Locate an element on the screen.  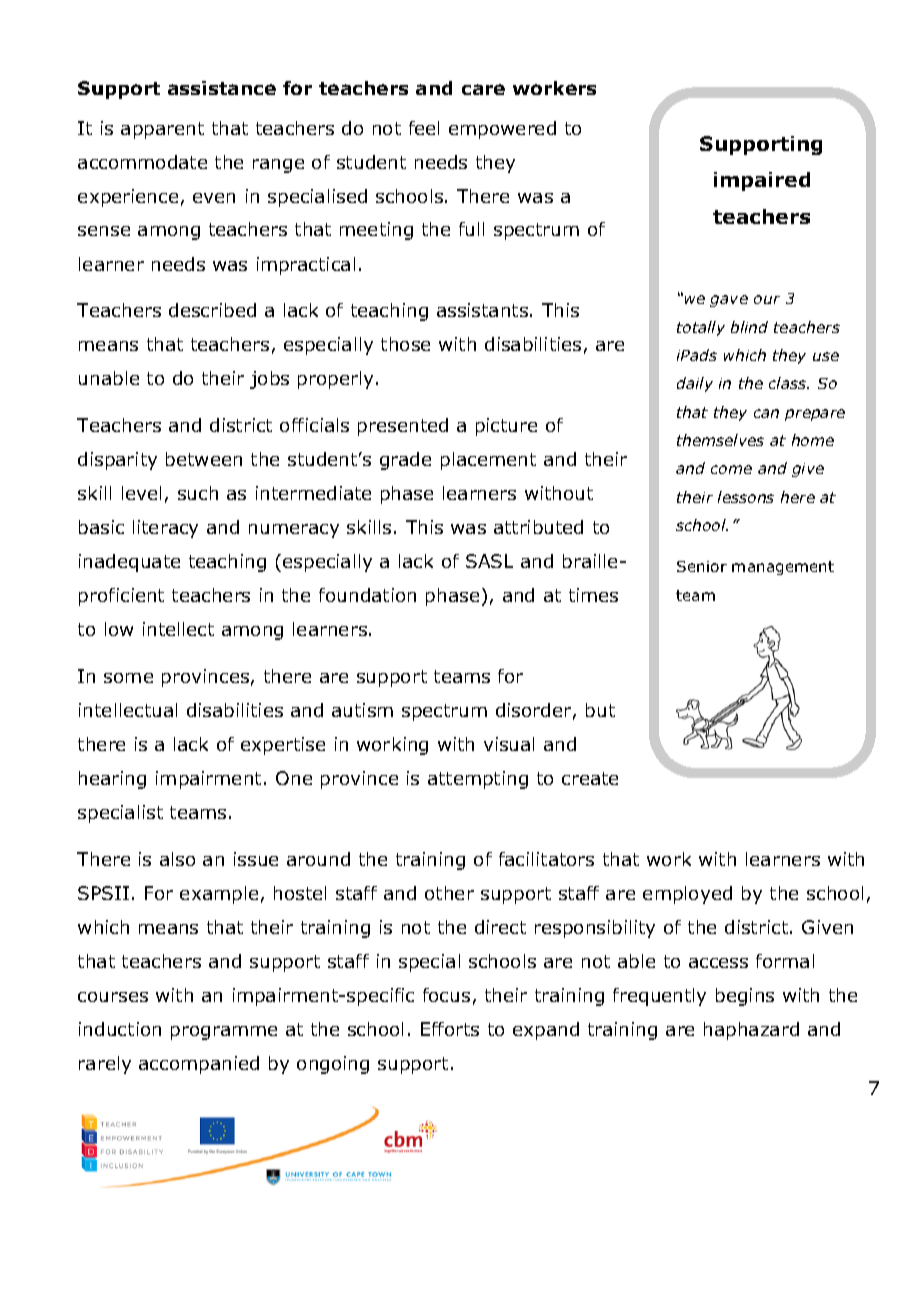
employed is located at coordinates (687, 895).
